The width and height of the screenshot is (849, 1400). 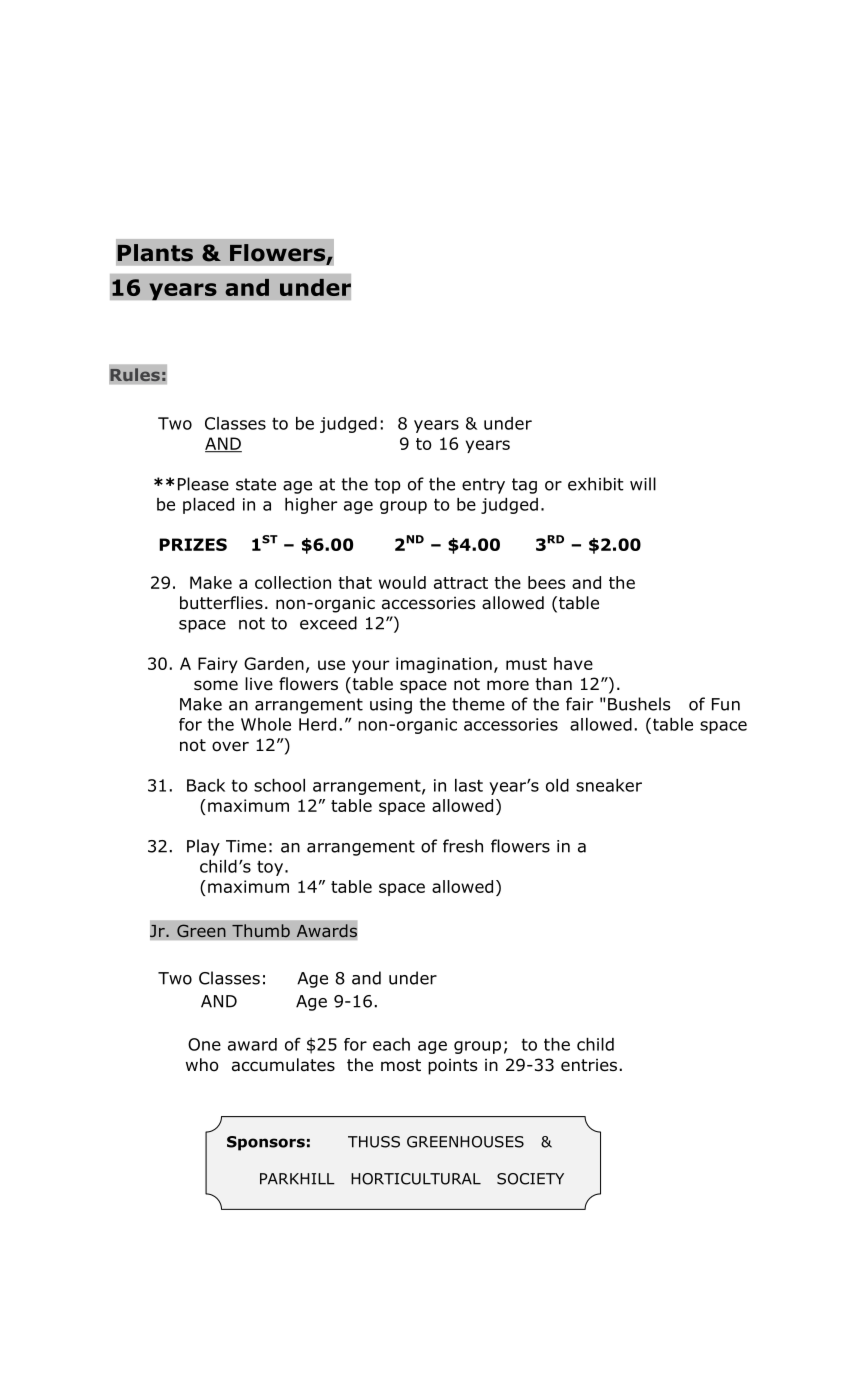 What do you see at coordinates (135, 375) in the screenshot?
I see `Rules` at bounding box center [135, 375].
